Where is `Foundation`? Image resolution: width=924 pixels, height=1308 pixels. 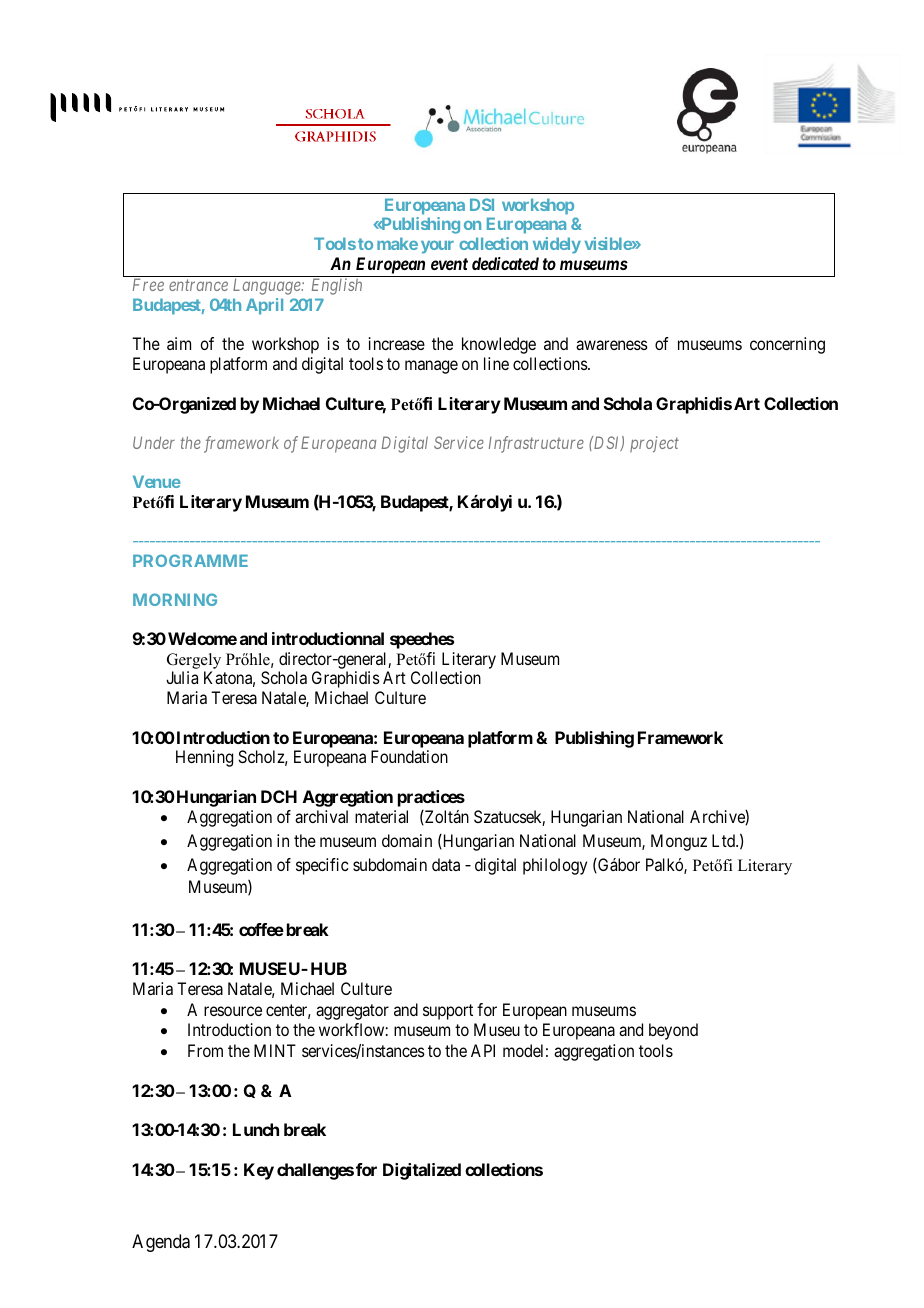 Foundation is located at coordinates (409, 756).
